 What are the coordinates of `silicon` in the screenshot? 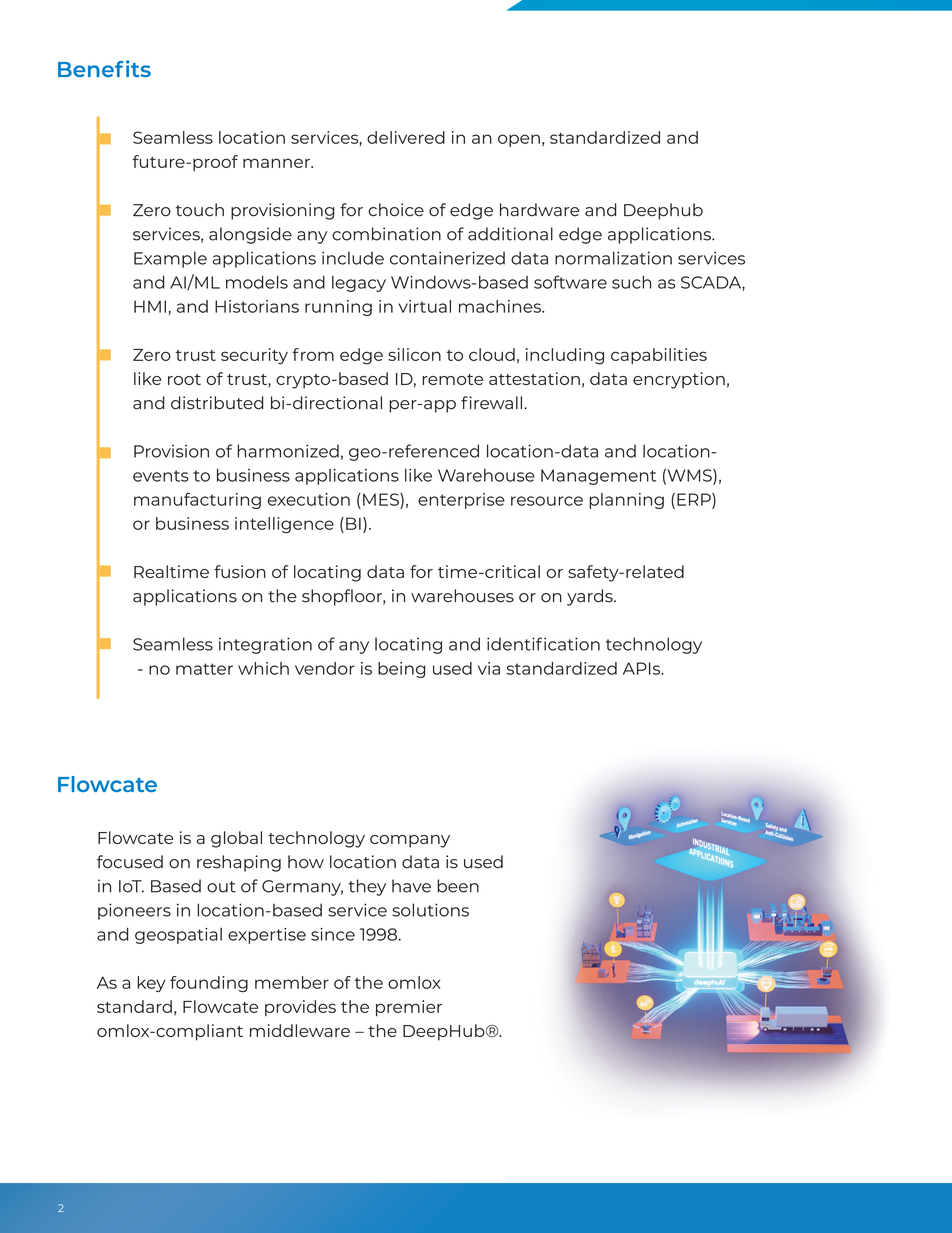 It's located at (414, 354).
